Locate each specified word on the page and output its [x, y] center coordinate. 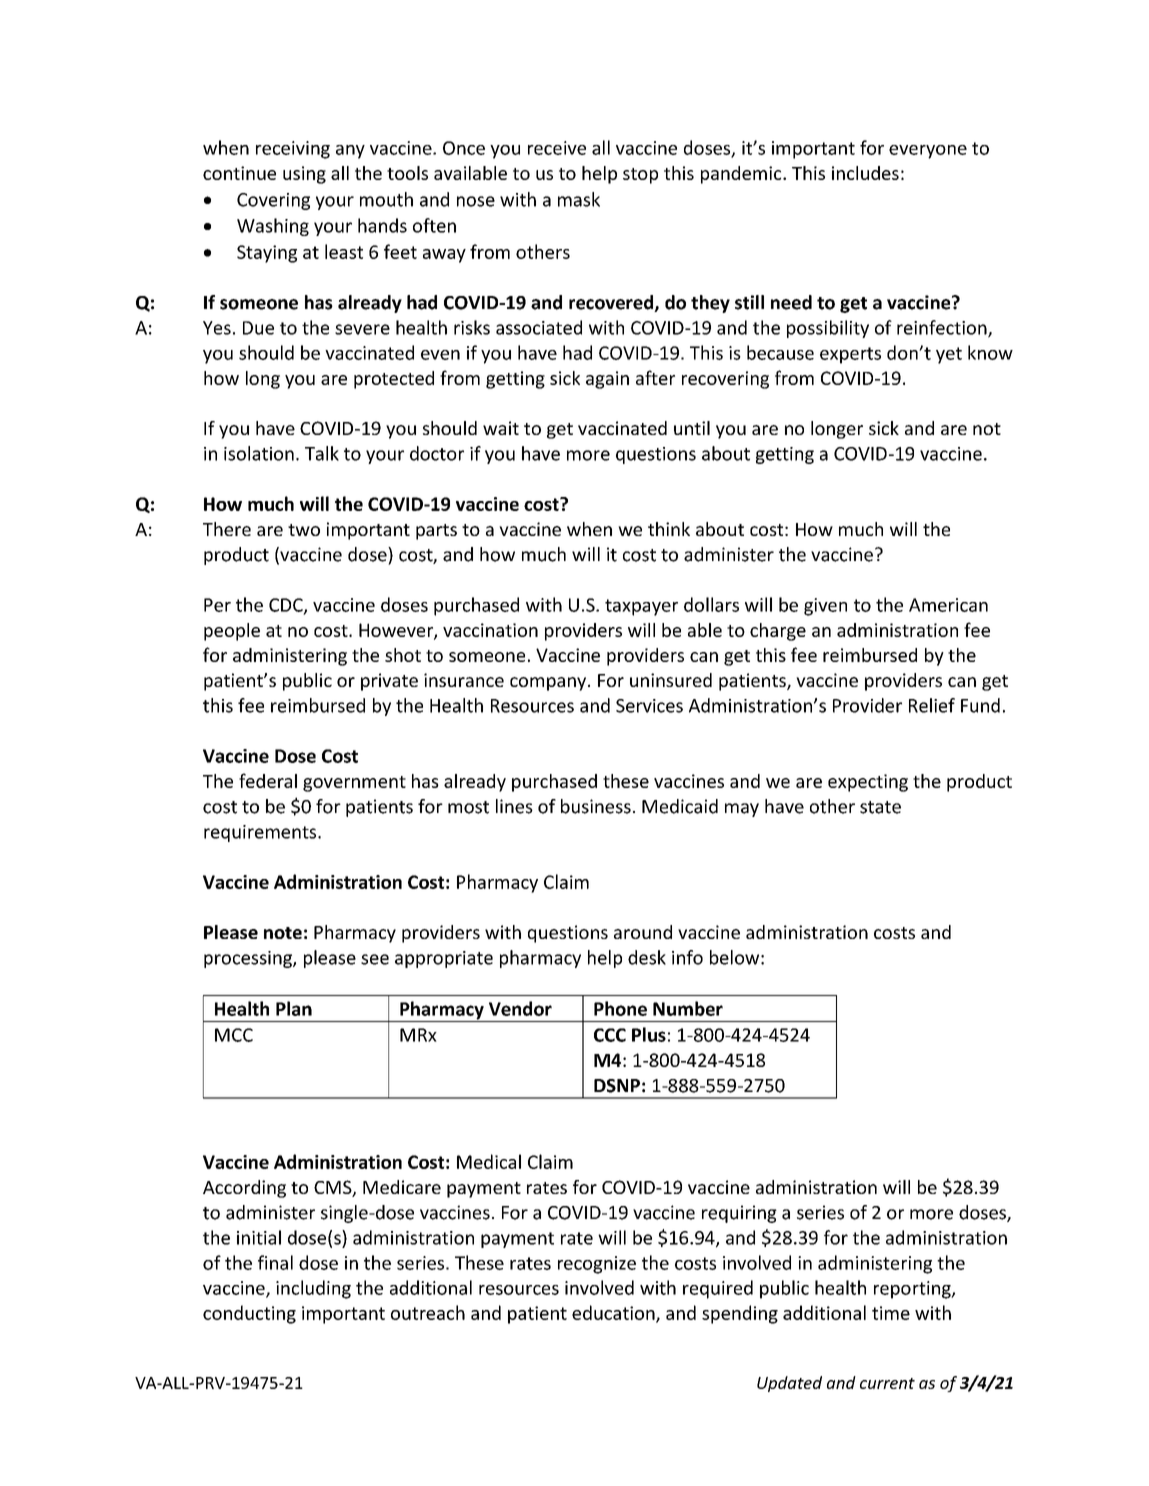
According [244, 1189]
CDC [287, 606]
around [643, 932]
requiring [739, 1214]
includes [865, 173]
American [948, 605]
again [607, 380]
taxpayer [641, 607]
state [880, 807]
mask [579, 199]
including [313, 1289]
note [283, 933]
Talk [322, 453]
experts [850, 355]
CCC [610, 1035]
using [304, 175]
